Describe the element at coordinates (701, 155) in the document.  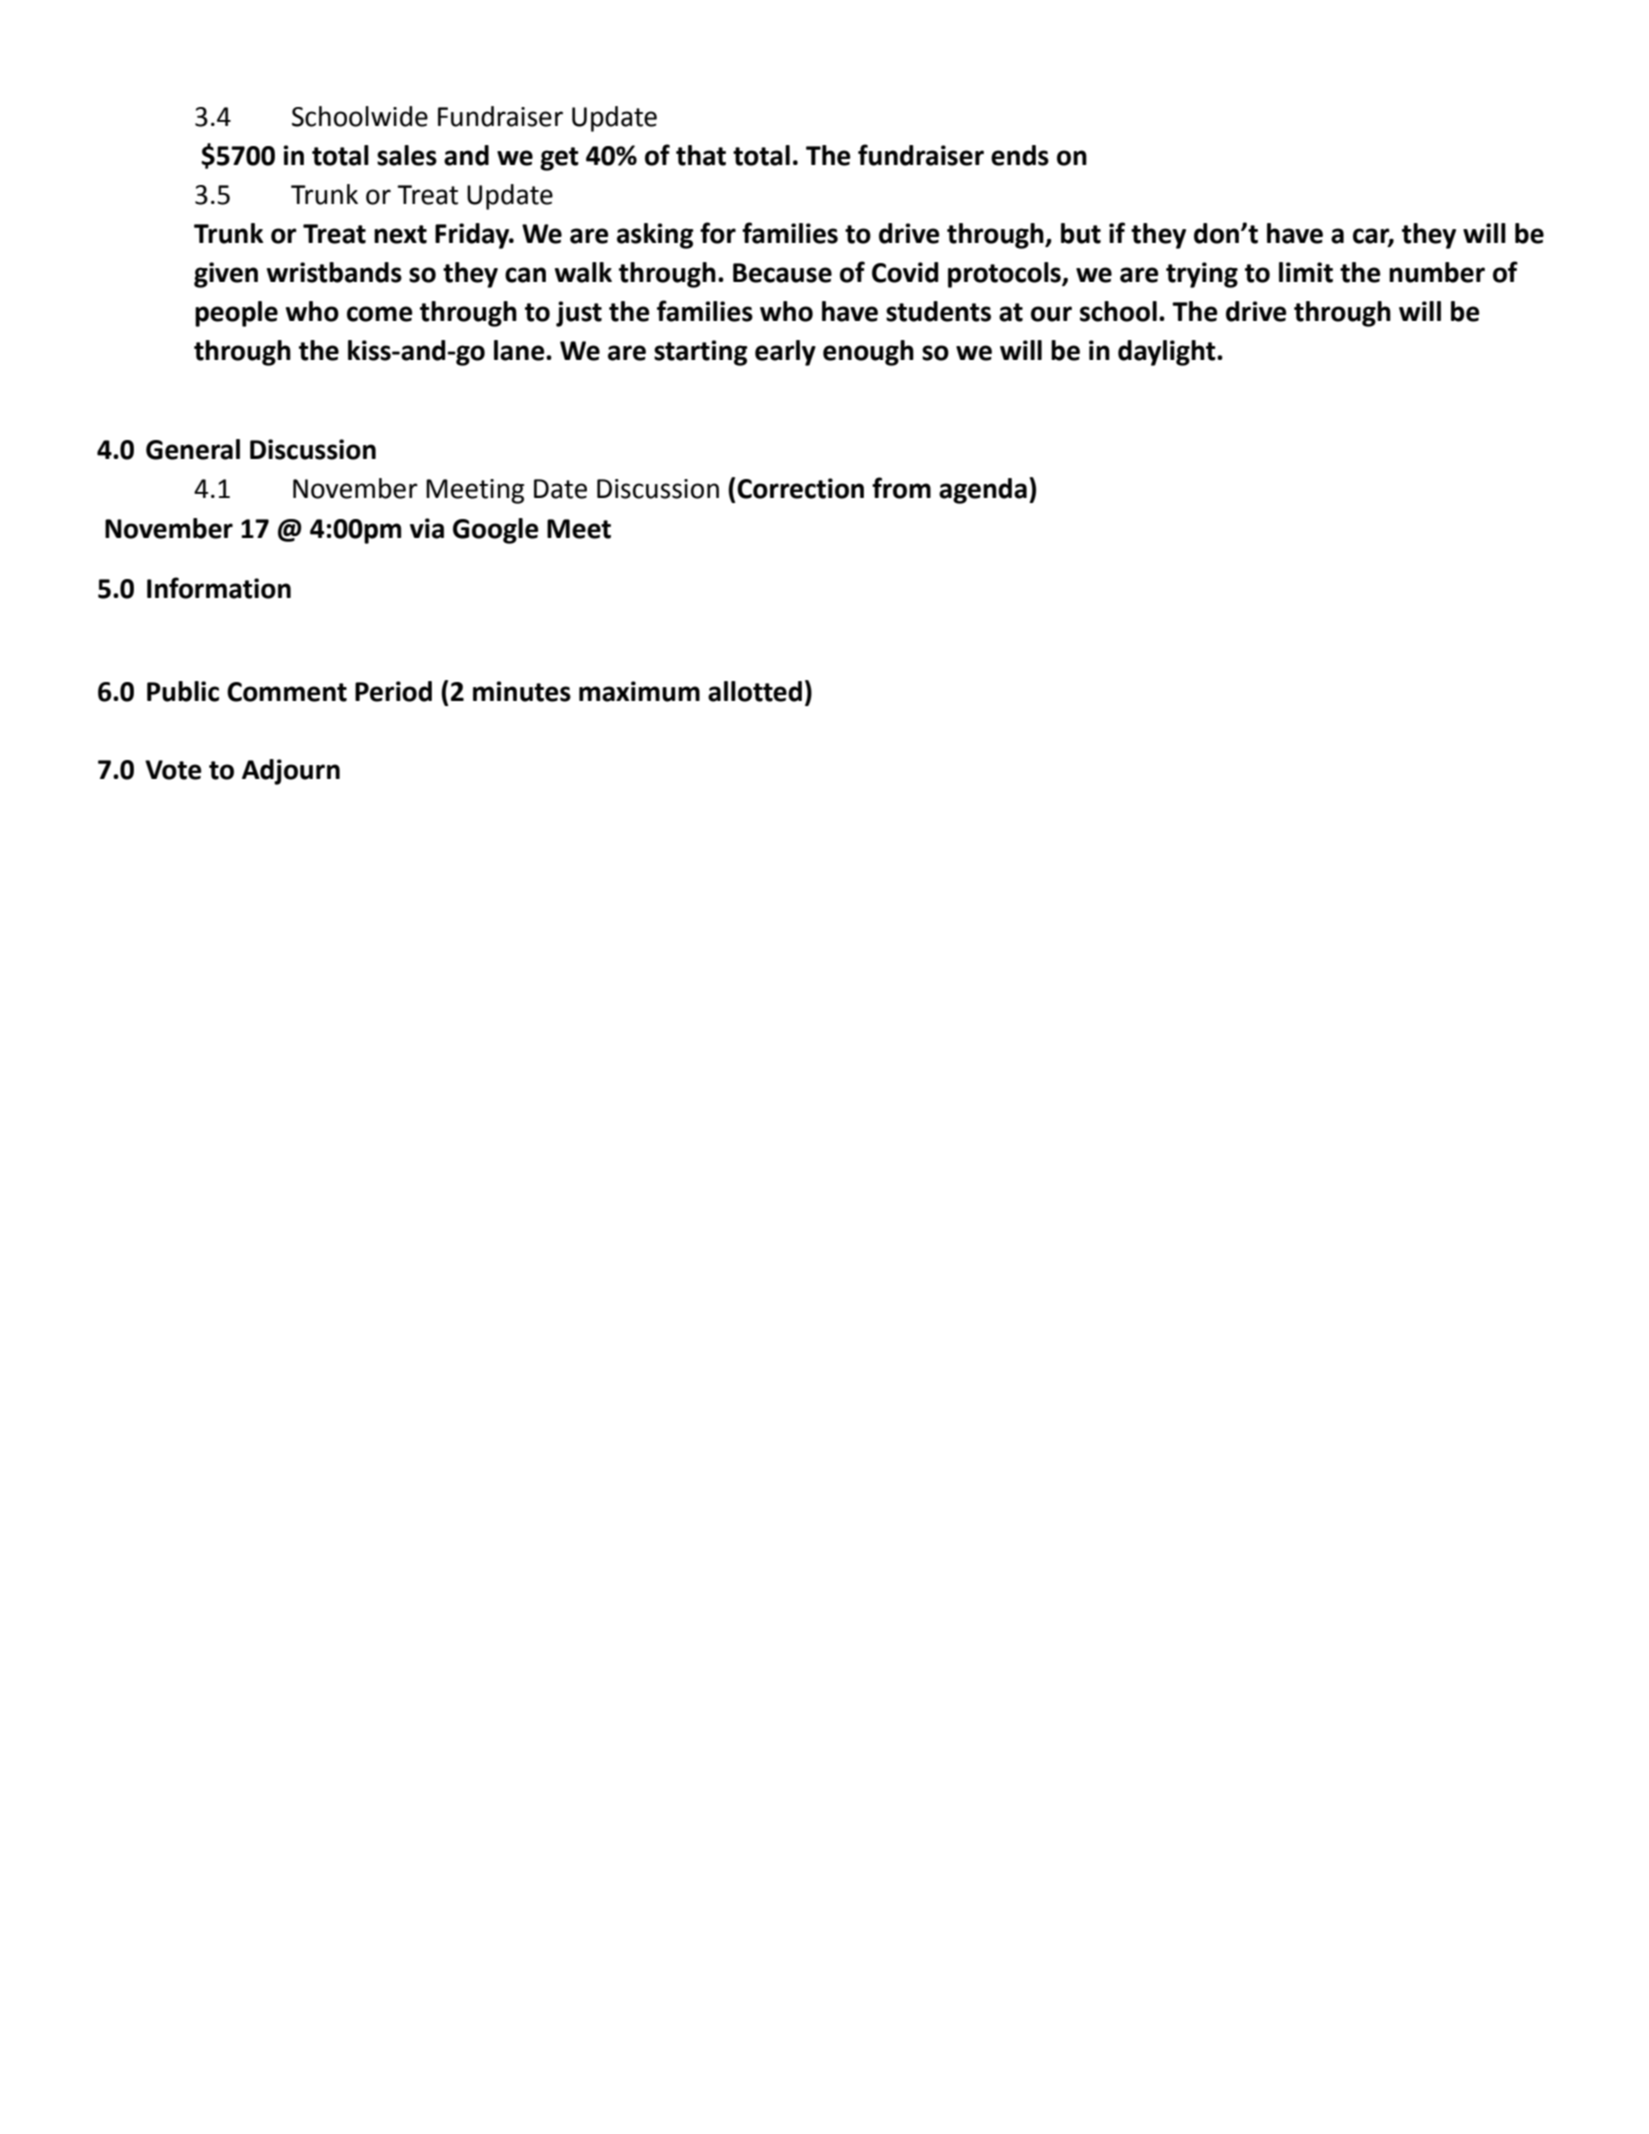
I see `that` at that location.
